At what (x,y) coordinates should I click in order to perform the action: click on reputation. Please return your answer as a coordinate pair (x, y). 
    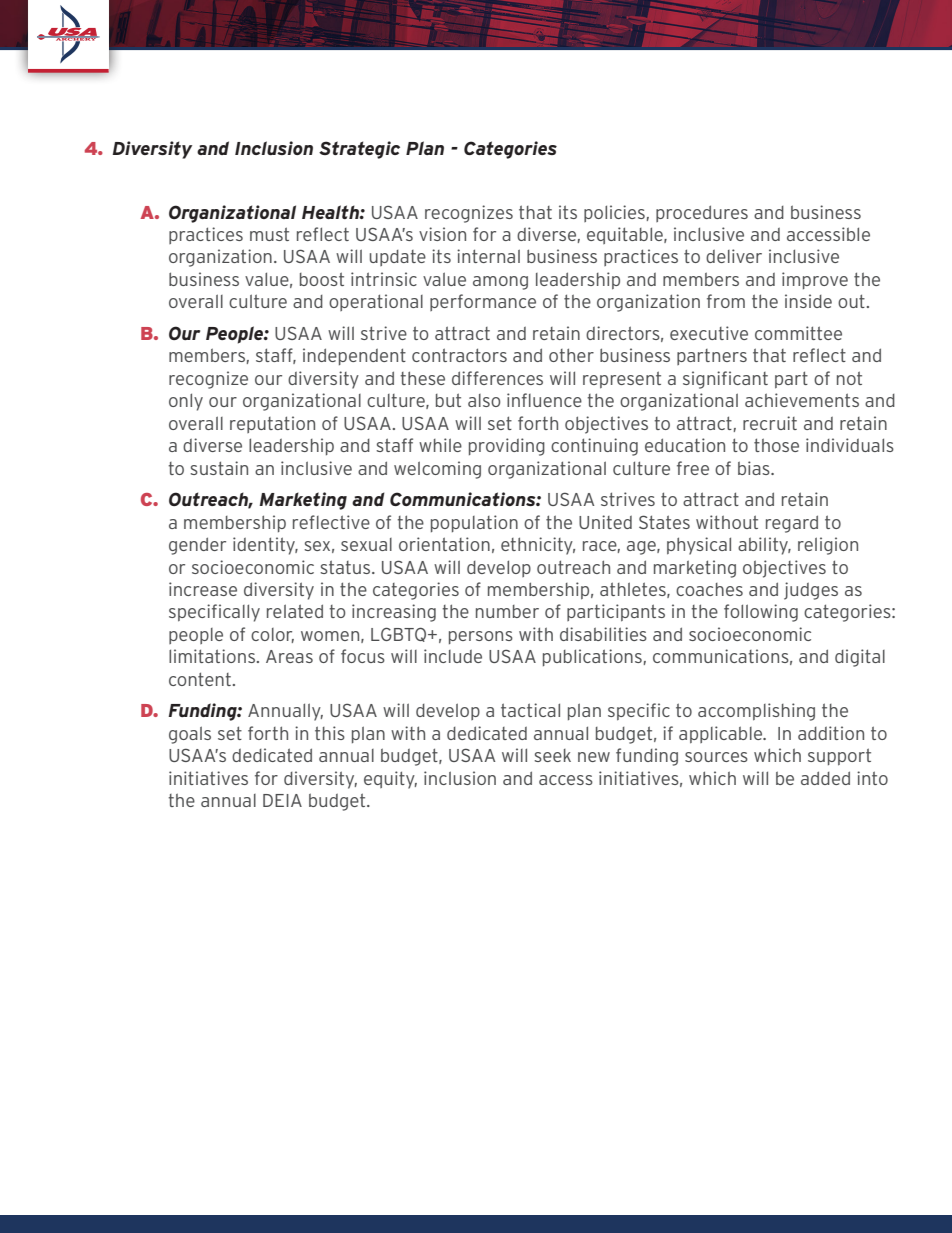
    Looking at the image, I should click on (272, 424).
